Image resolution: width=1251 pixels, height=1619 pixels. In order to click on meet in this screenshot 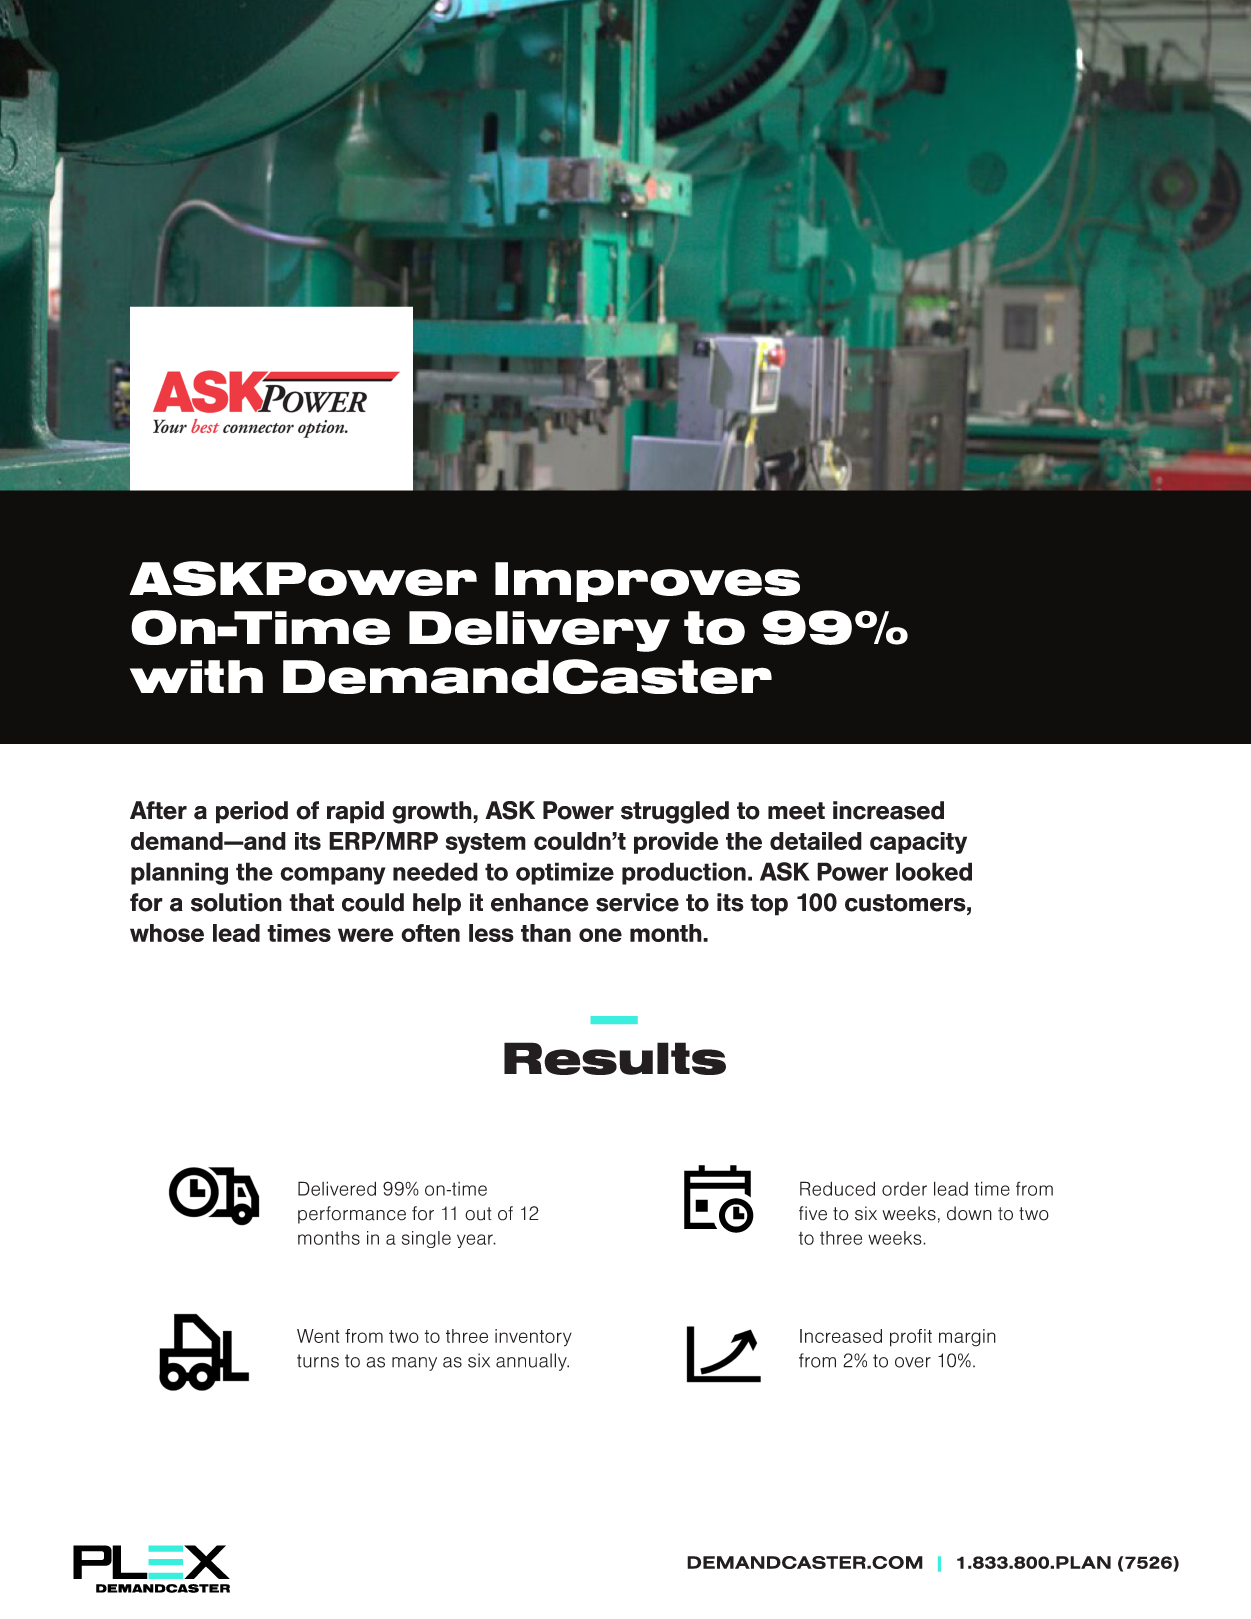, I will do `click(796, 811)`.
